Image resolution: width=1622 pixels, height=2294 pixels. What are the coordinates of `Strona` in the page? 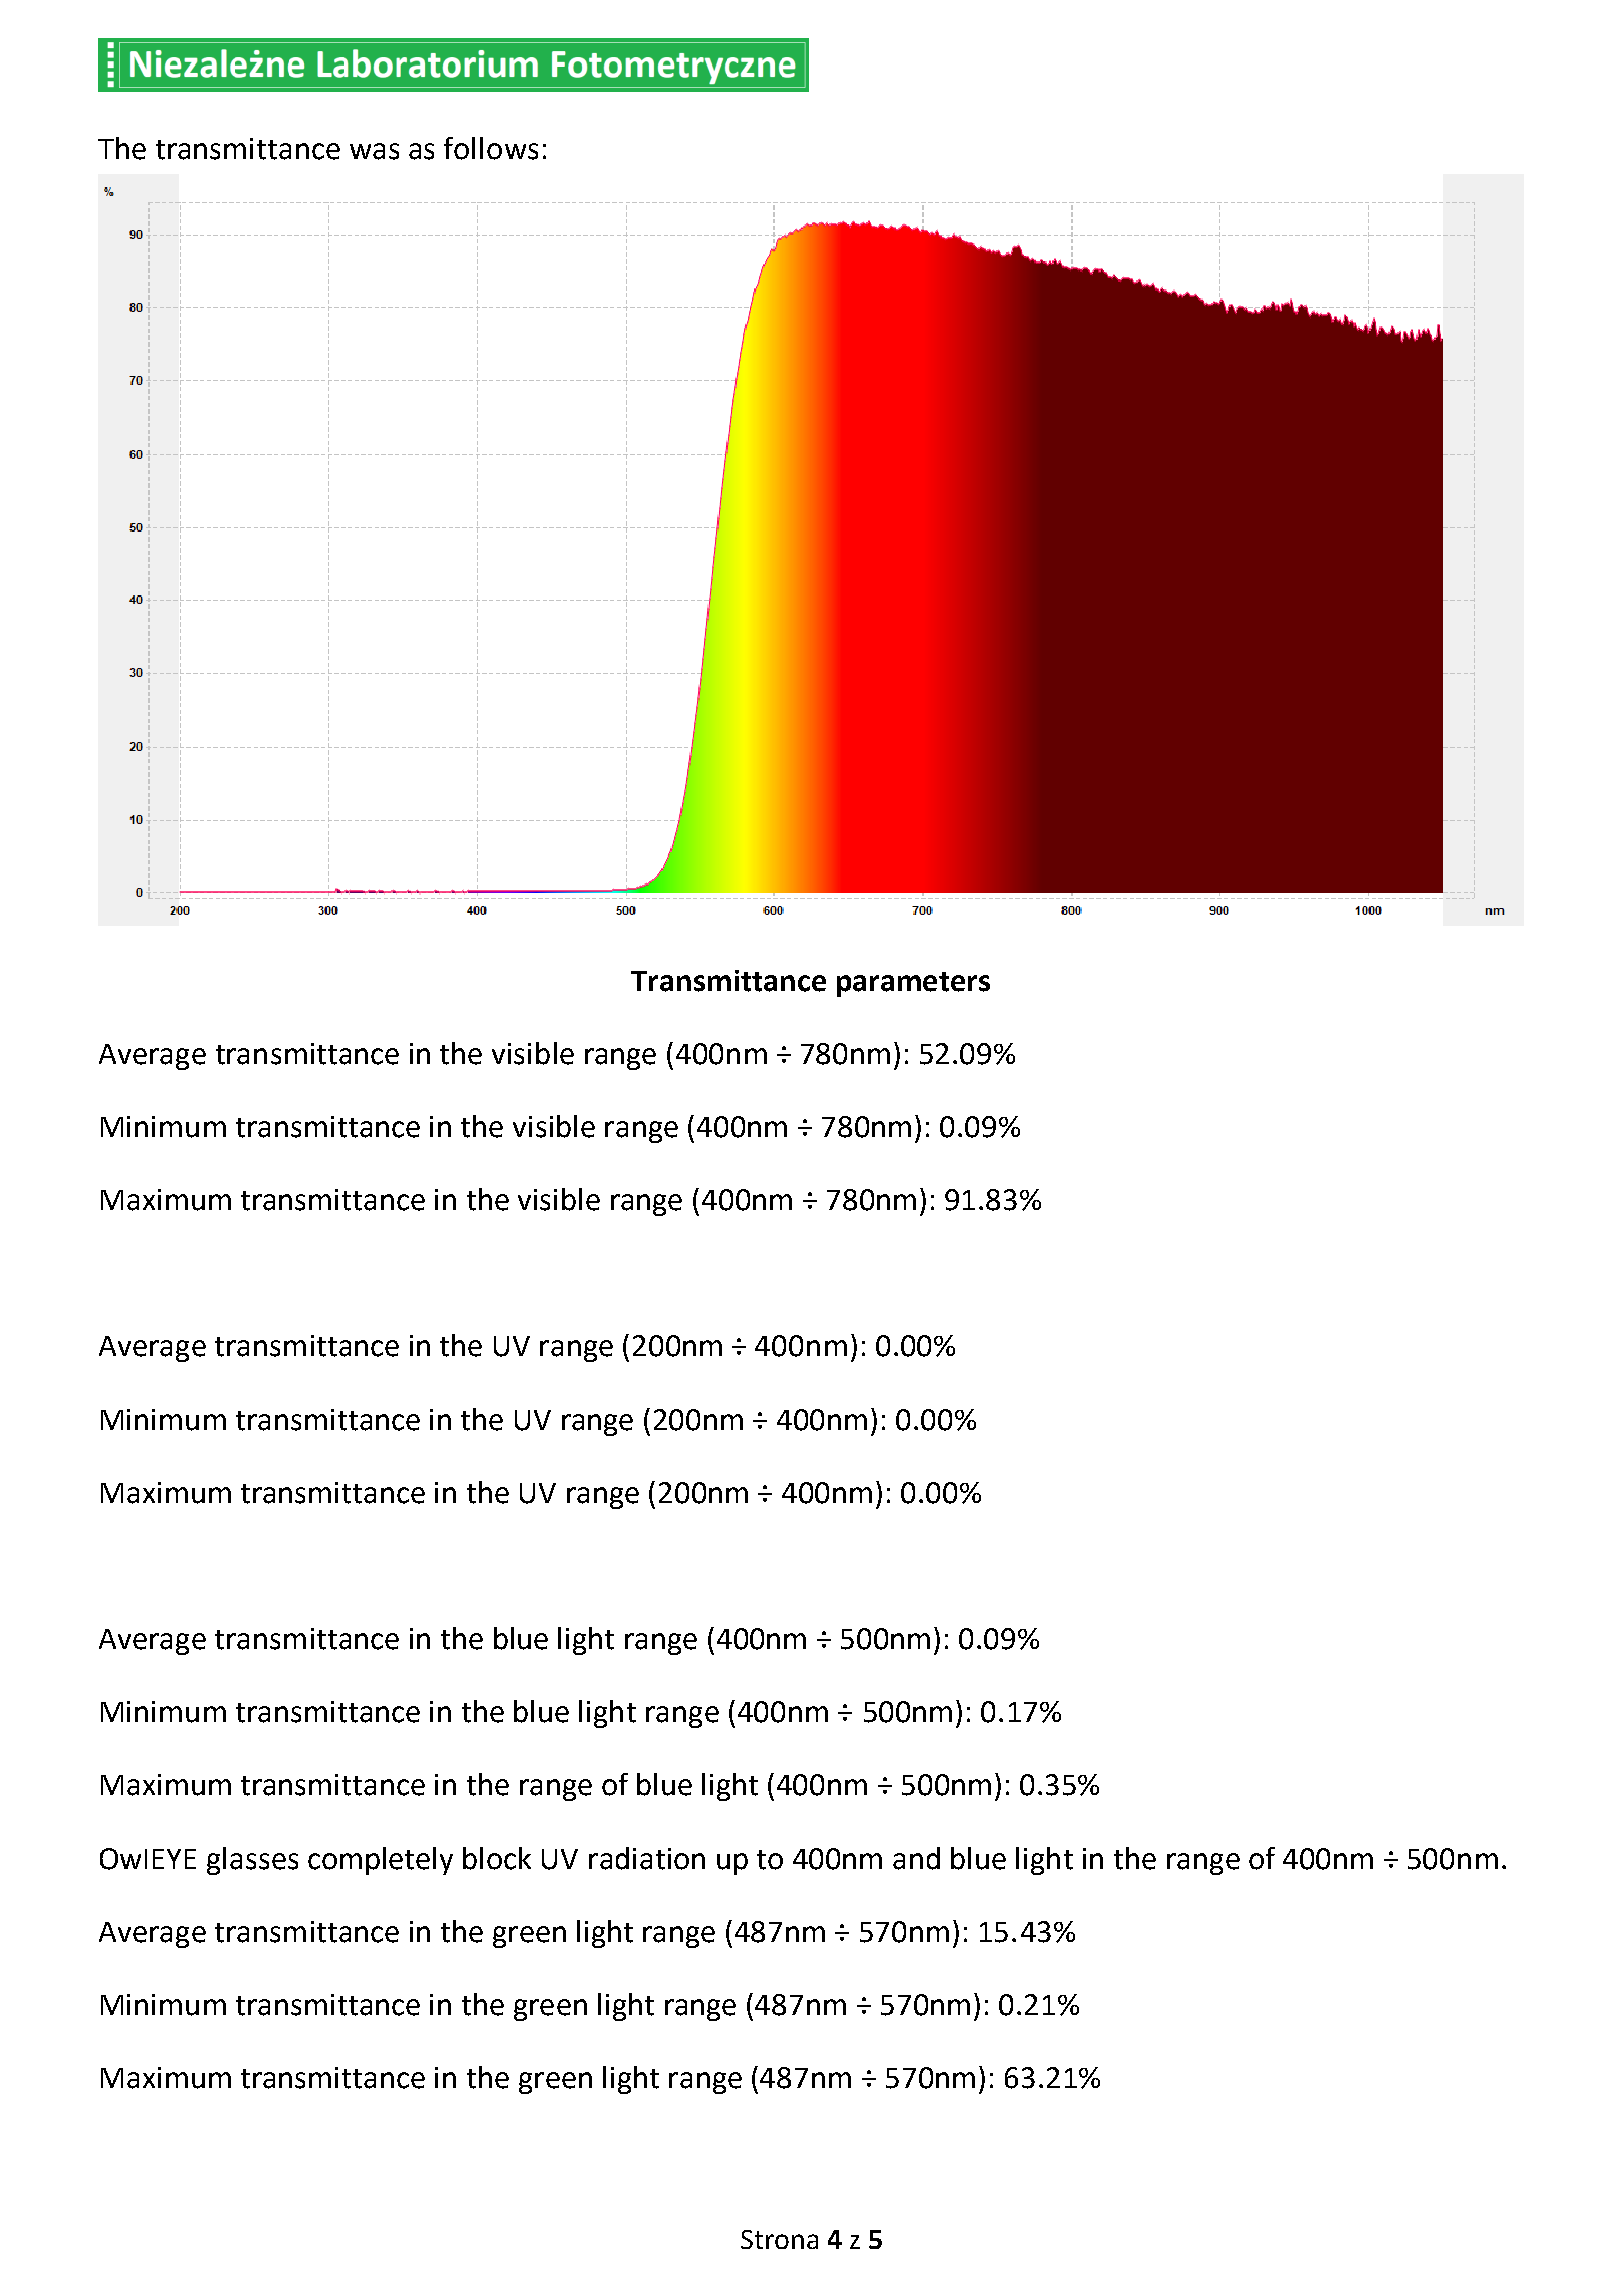 It's located at (779, 2239).
